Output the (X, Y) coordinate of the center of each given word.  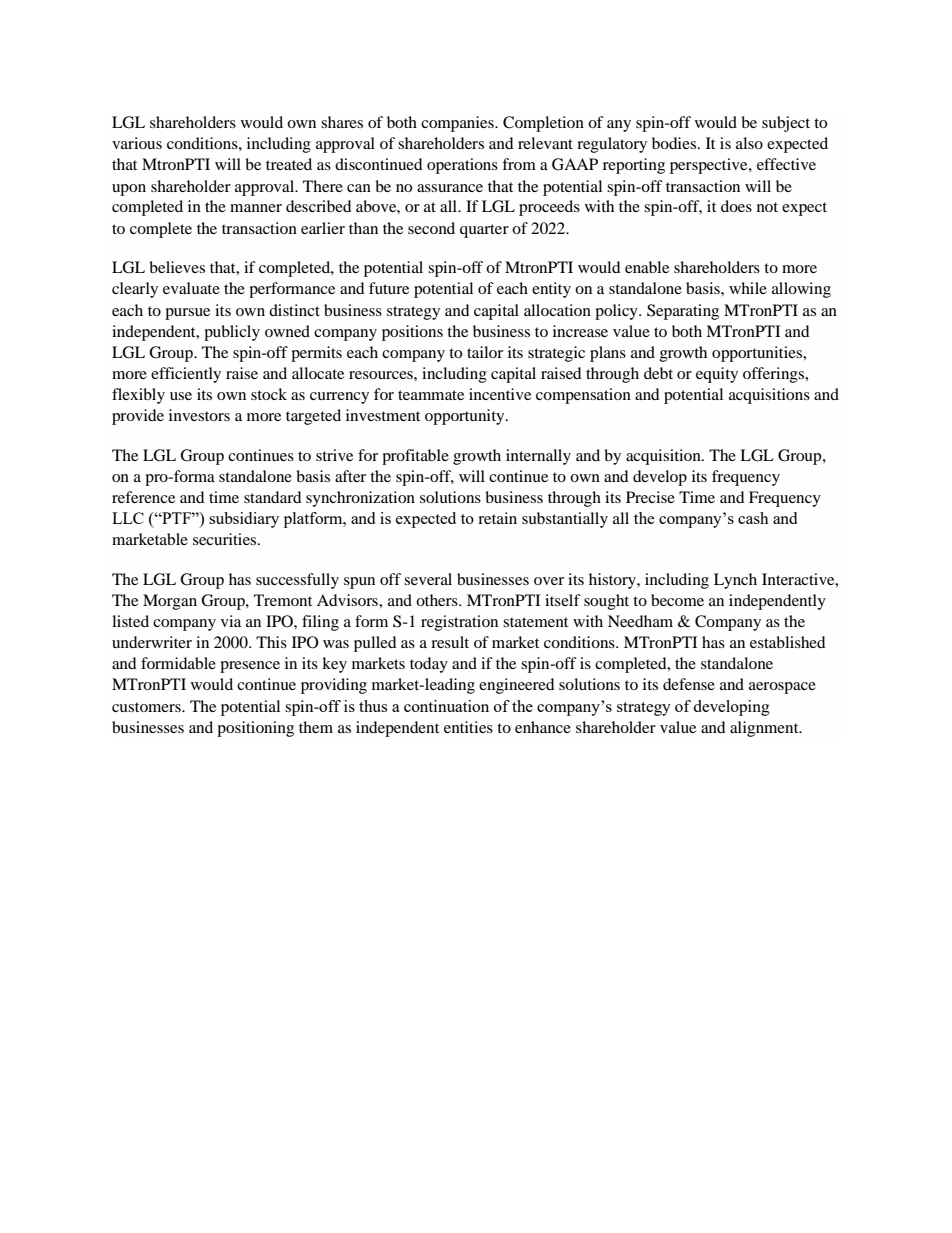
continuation (446, 706)
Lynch (735, 581)
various (137, 143)
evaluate (191, 288)
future (389, 288)
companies (458, 124)
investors (199, 415)
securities (226, 539)
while (748, 288)
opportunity (466, 417)
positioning (255, 729)
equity (717, 375)
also (749, 143)
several (428, 579)
